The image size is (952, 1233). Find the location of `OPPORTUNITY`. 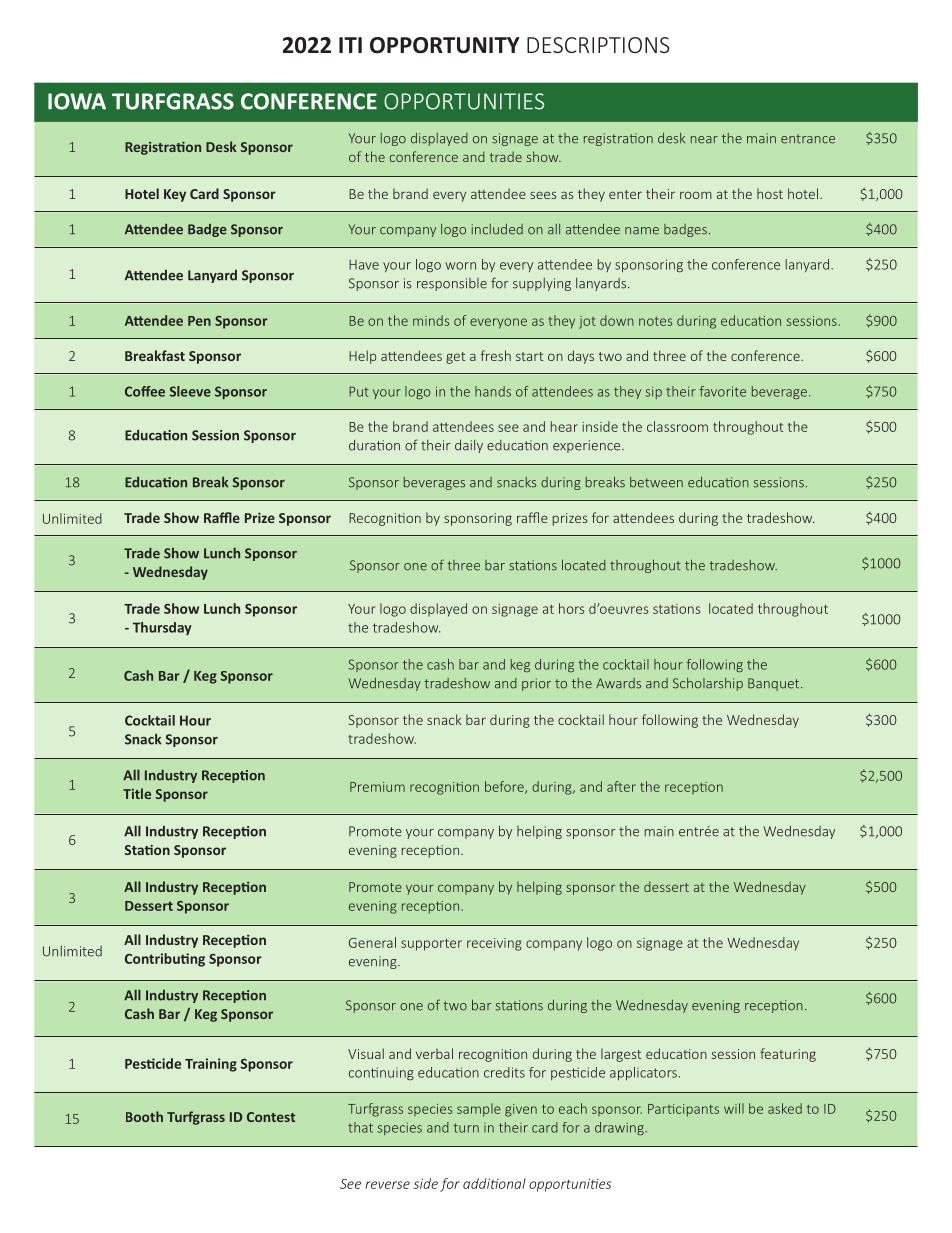

OPPORTUNITY is located at coordinates (445, 45).
